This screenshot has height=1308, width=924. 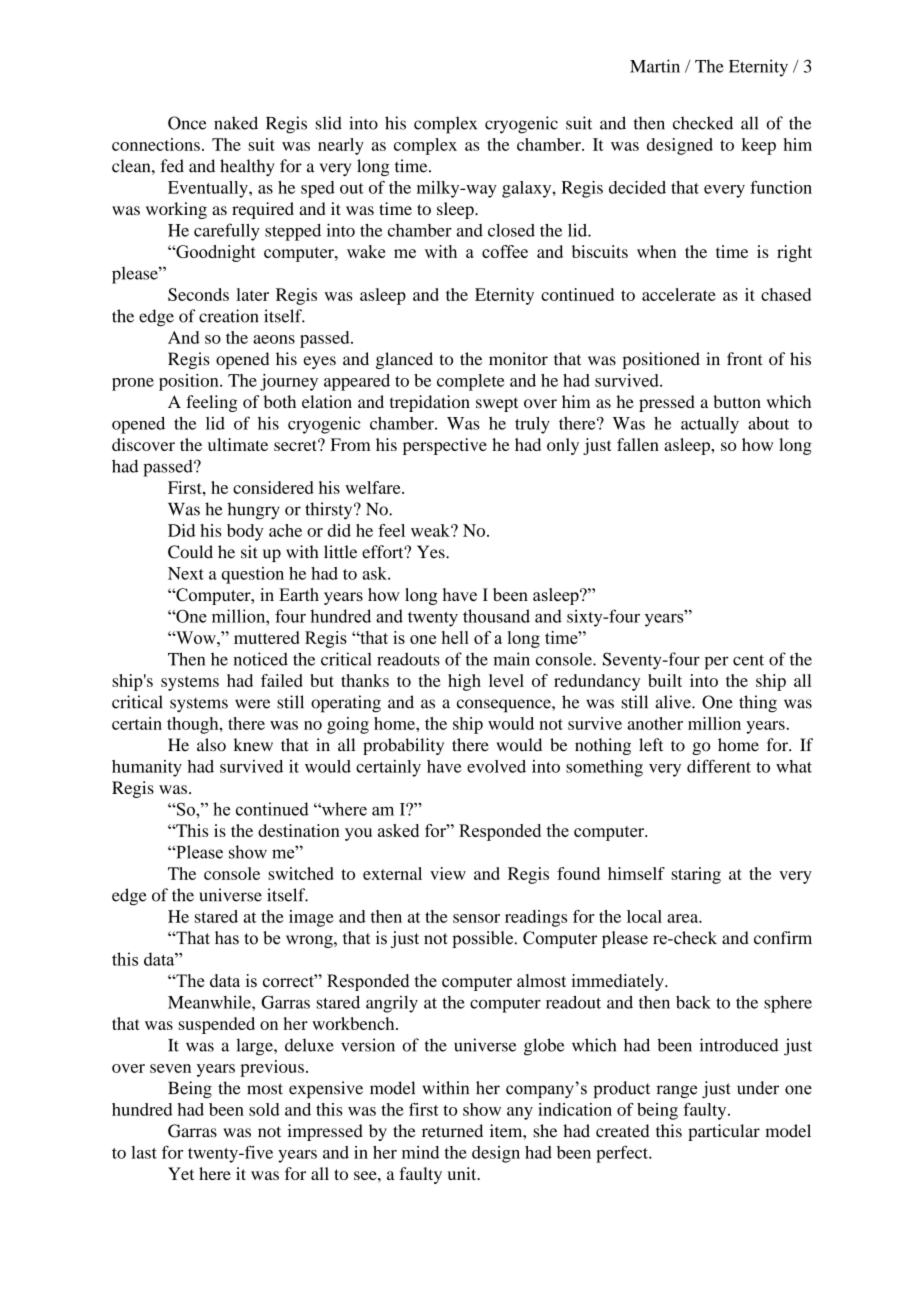 What do you see at coordinates (181, 1173) in the screenshot?
I see `Yet` at bounding box center [181, 1173].
